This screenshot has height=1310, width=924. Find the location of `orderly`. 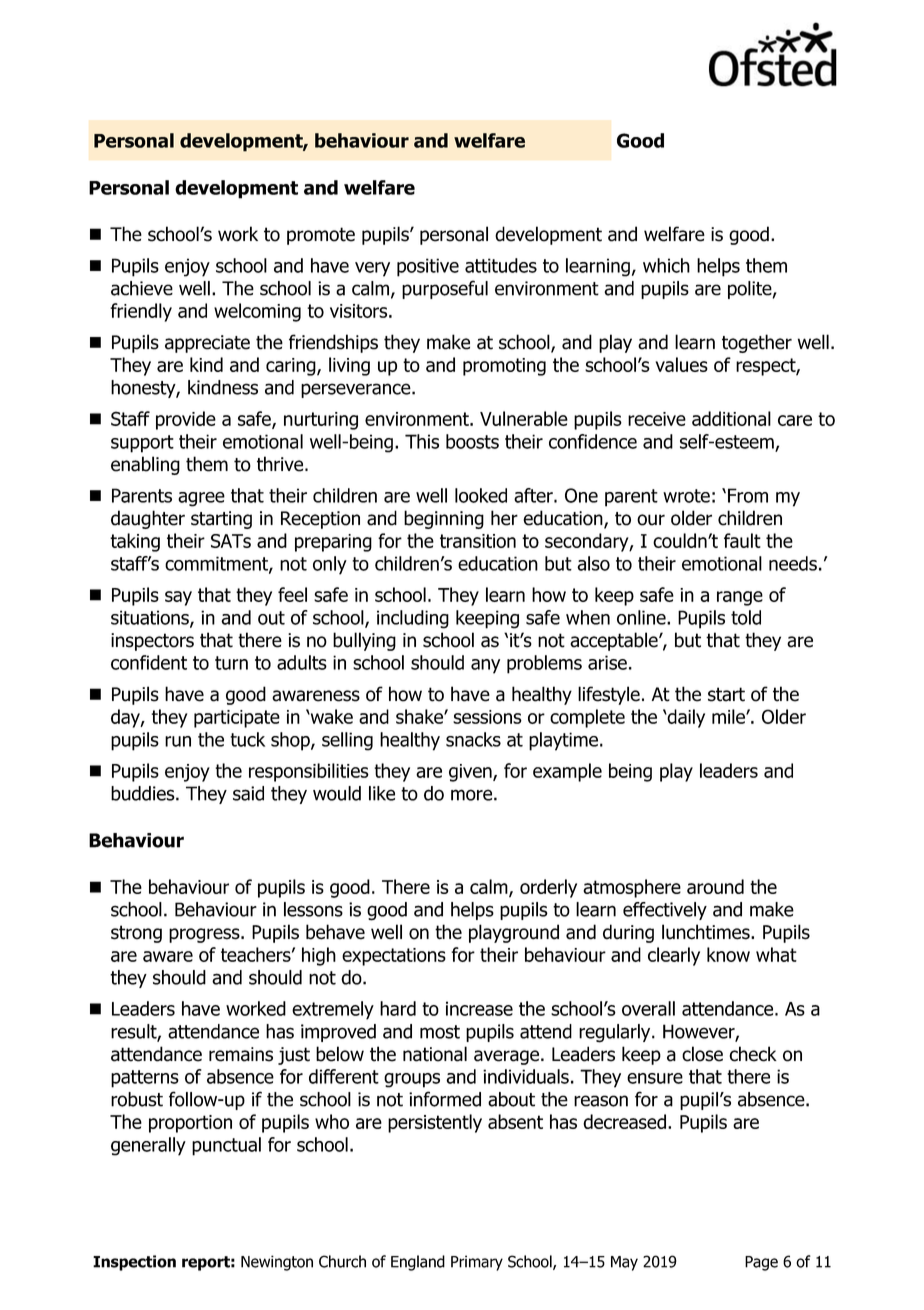

orderly is located at coordinates (548, 888).
